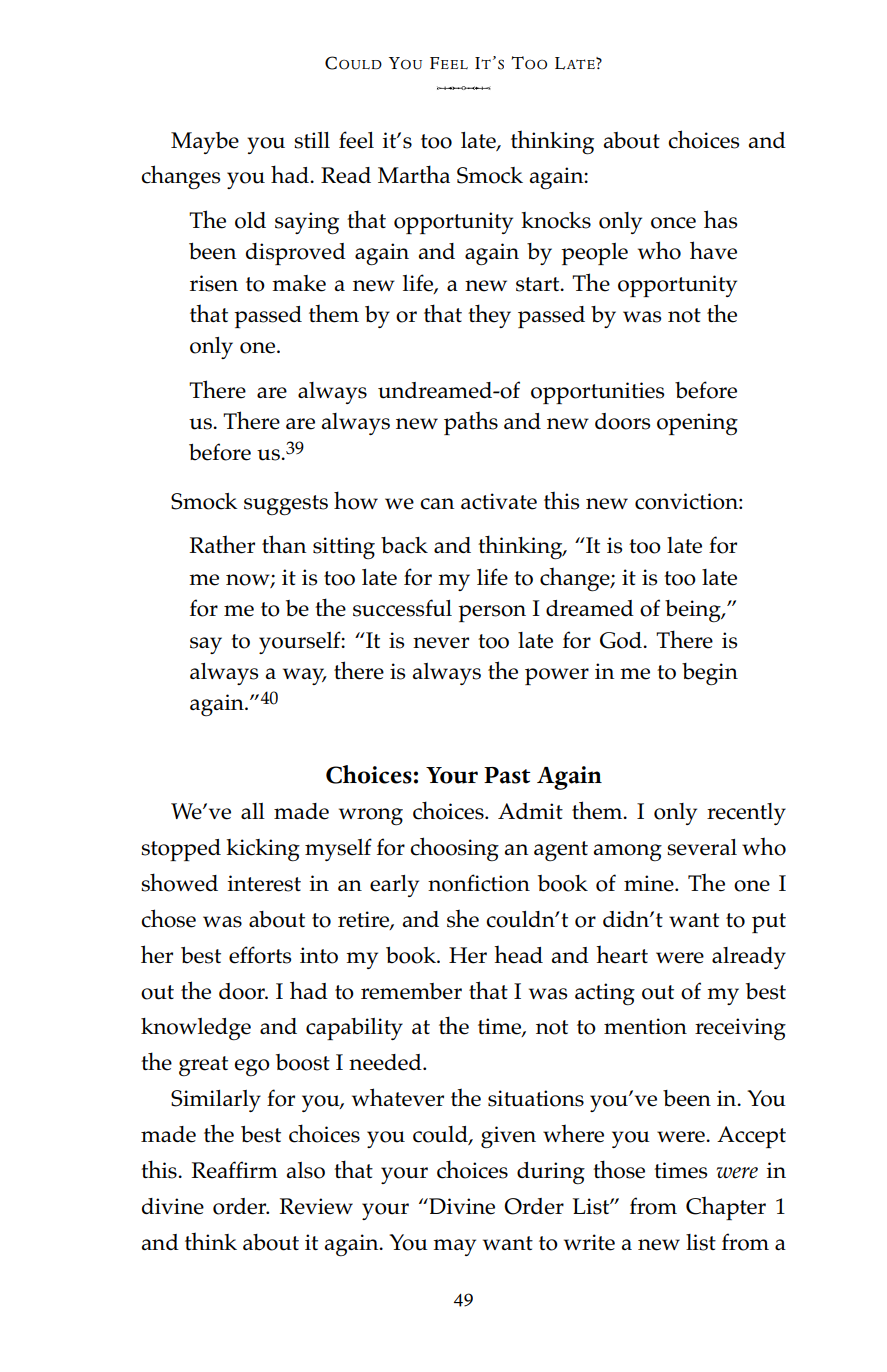 Image resolution: width=887 pixels, height=1372 pixels. Describe the element at coordinates (437, 504) in the image. I see `can` at that location.
